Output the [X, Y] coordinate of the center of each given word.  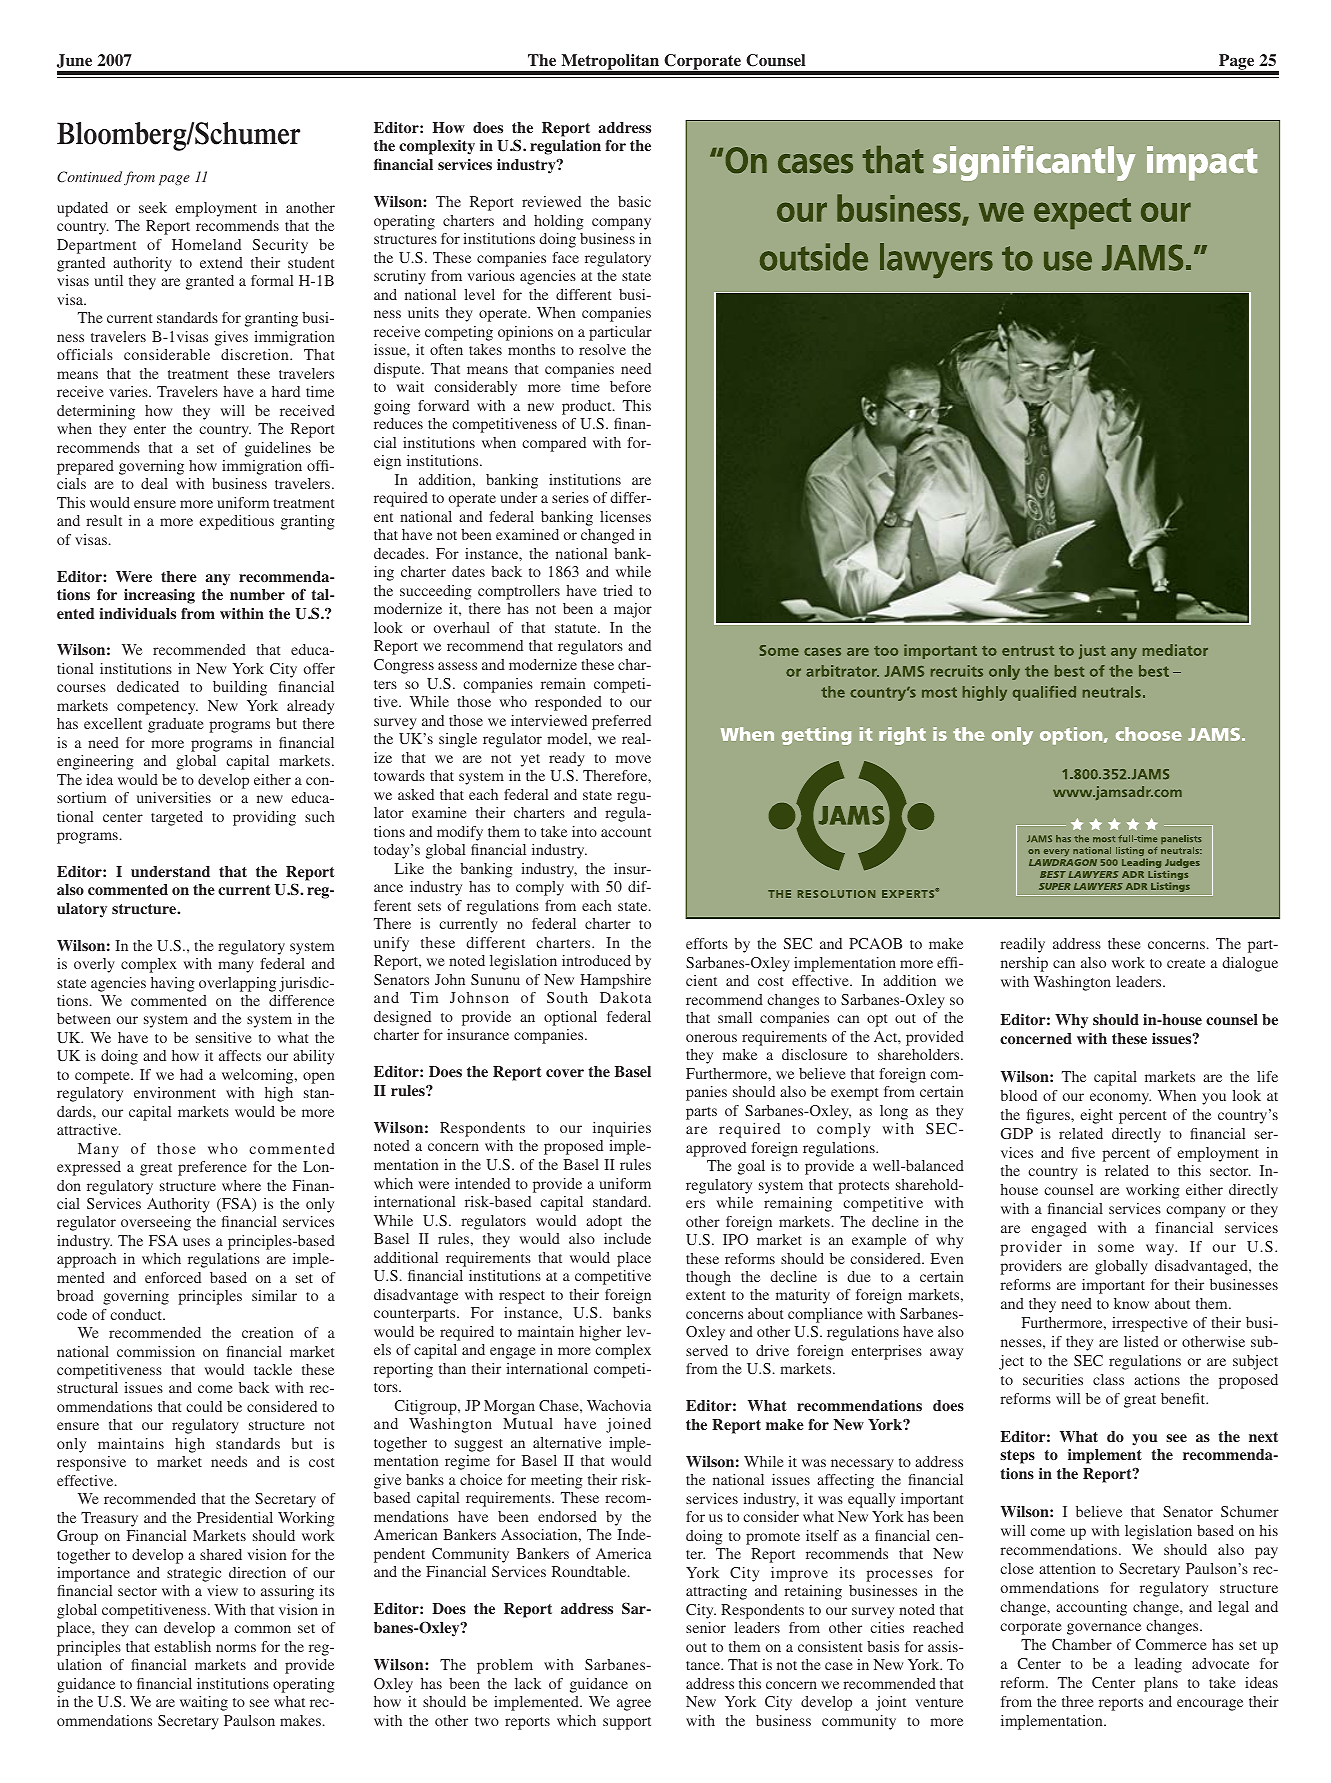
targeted [177, 818]
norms [236, 1648]
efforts [707, 943]
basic [634, 201]
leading [1158, 1665]
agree [634, 1705]
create [1186, 963]
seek [153, 207]
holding [559, 222]
